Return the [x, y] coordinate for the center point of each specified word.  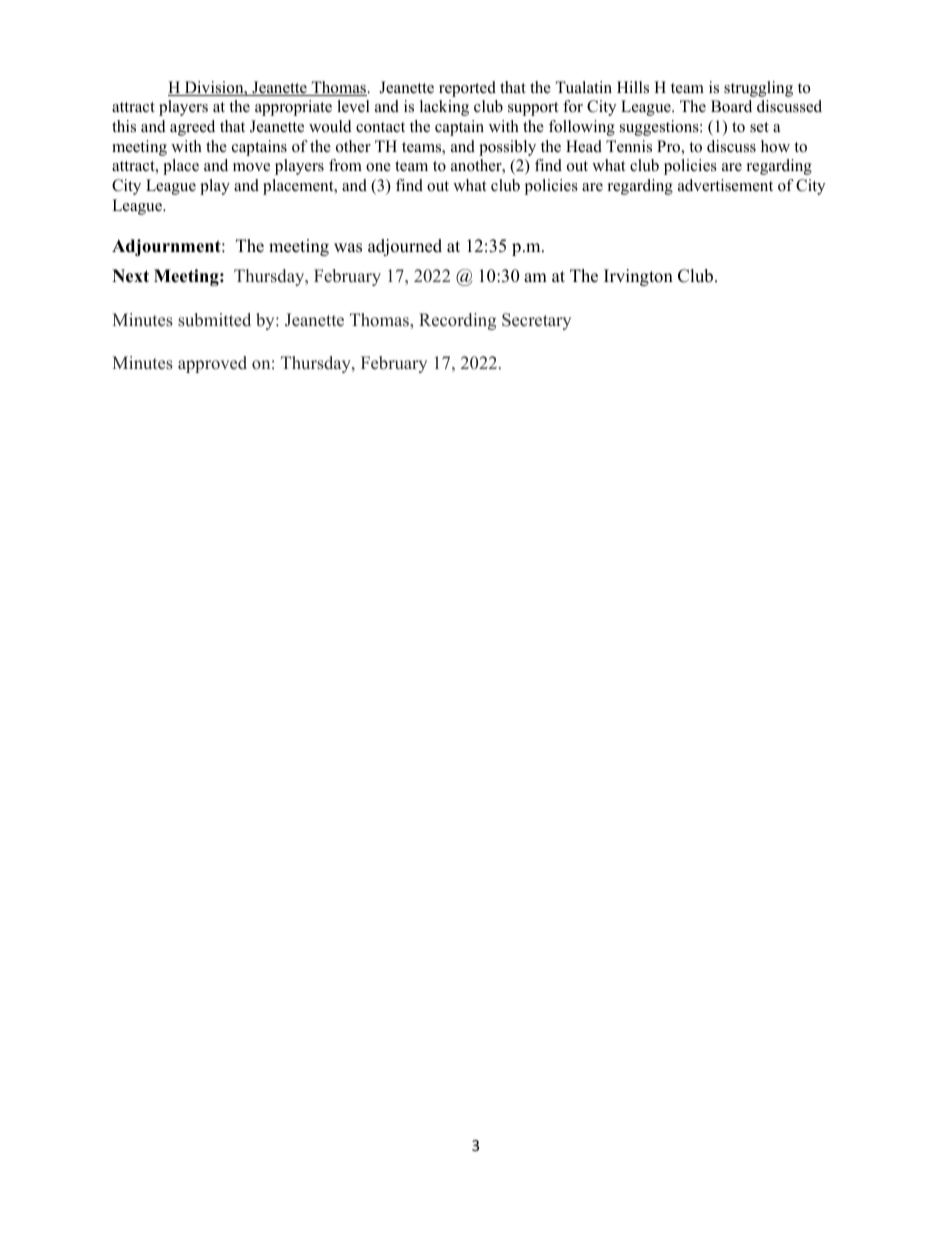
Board [731, 106]
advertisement [725, 185]
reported [467, 89]
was [348, 248]
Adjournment [167, 247]
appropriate [293, 108]
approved [212, 364]
